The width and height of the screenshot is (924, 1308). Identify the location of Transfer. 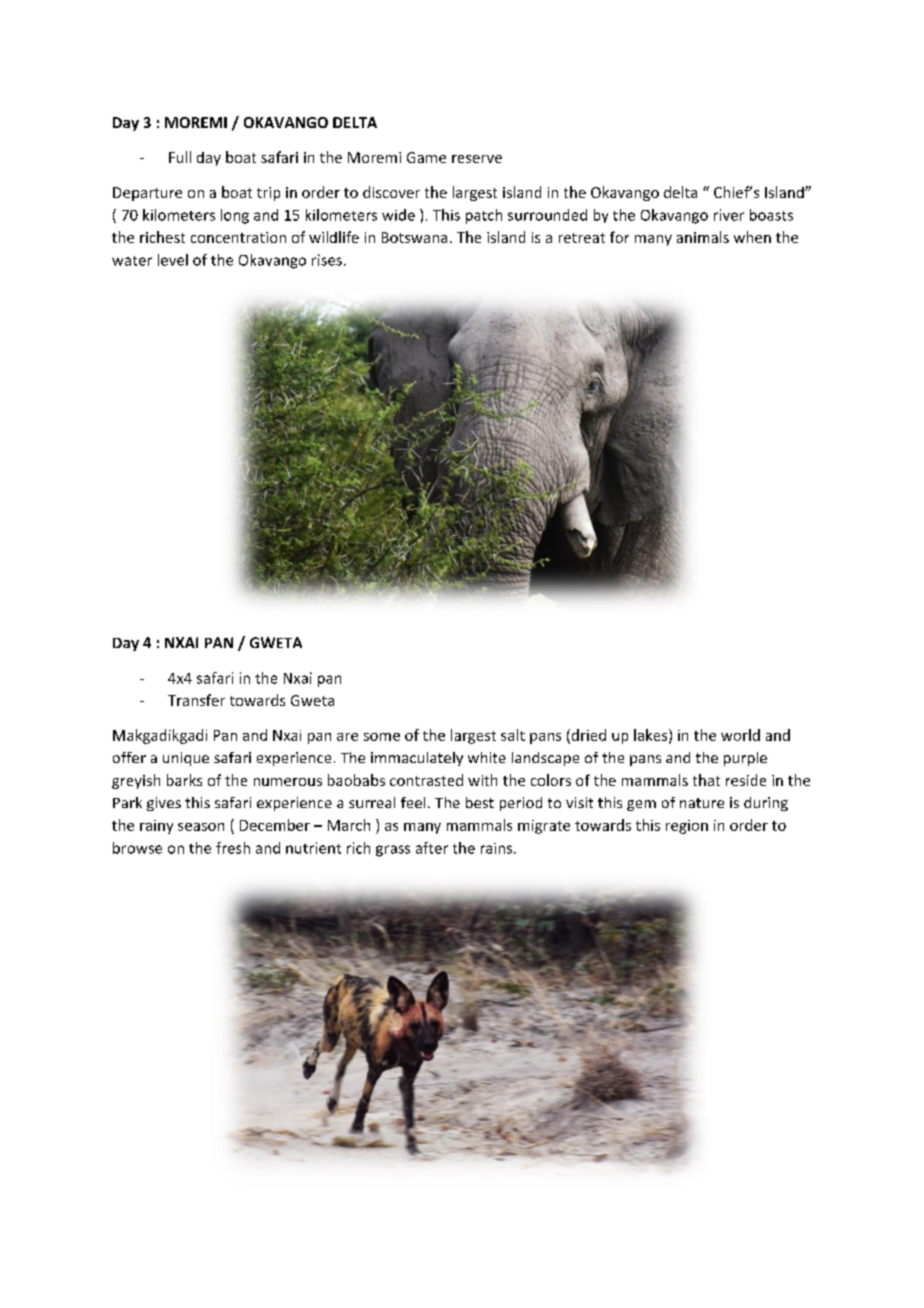
(196, 700).
